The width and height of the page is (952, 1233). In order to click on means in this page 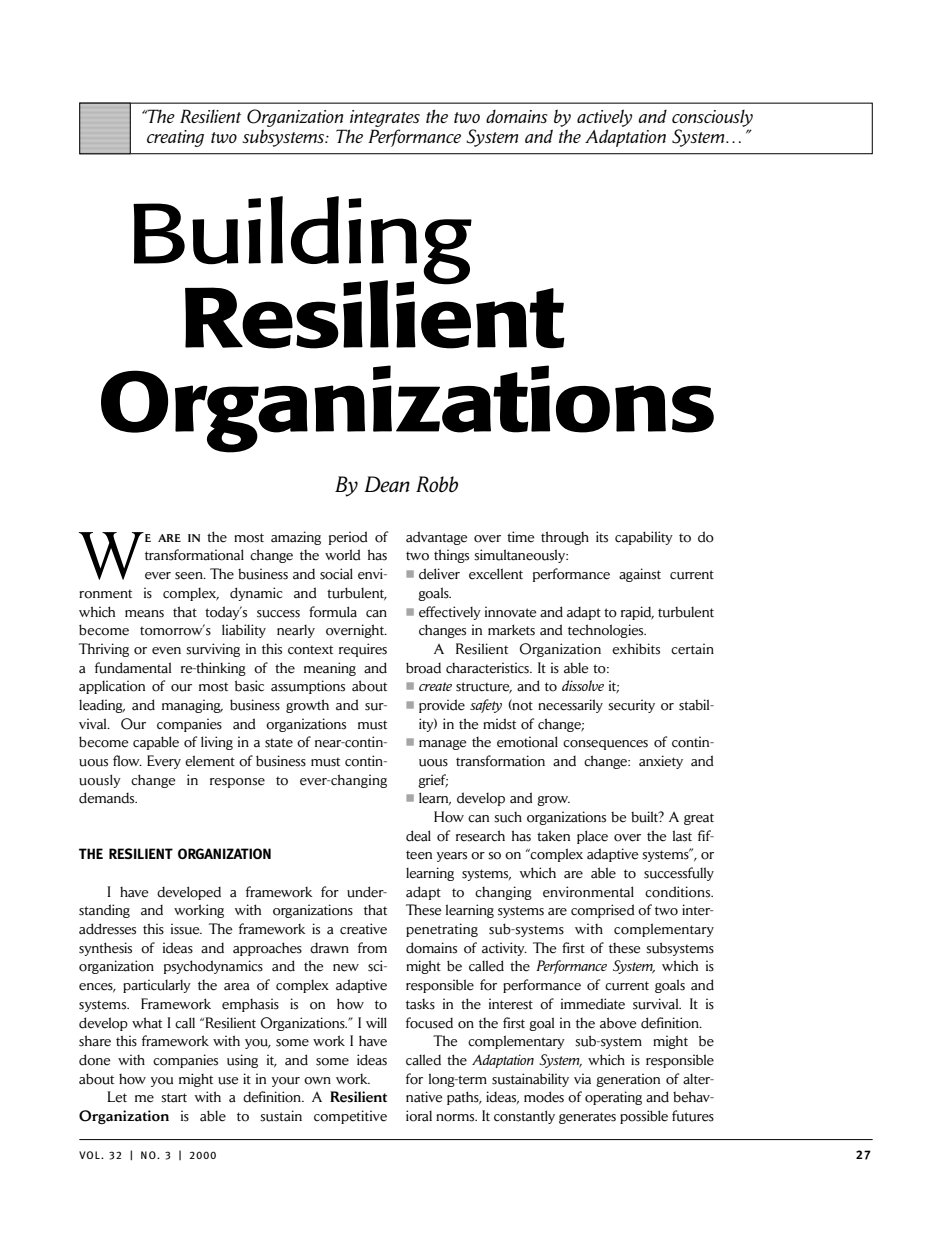, I will do `click(144, 614)`.
